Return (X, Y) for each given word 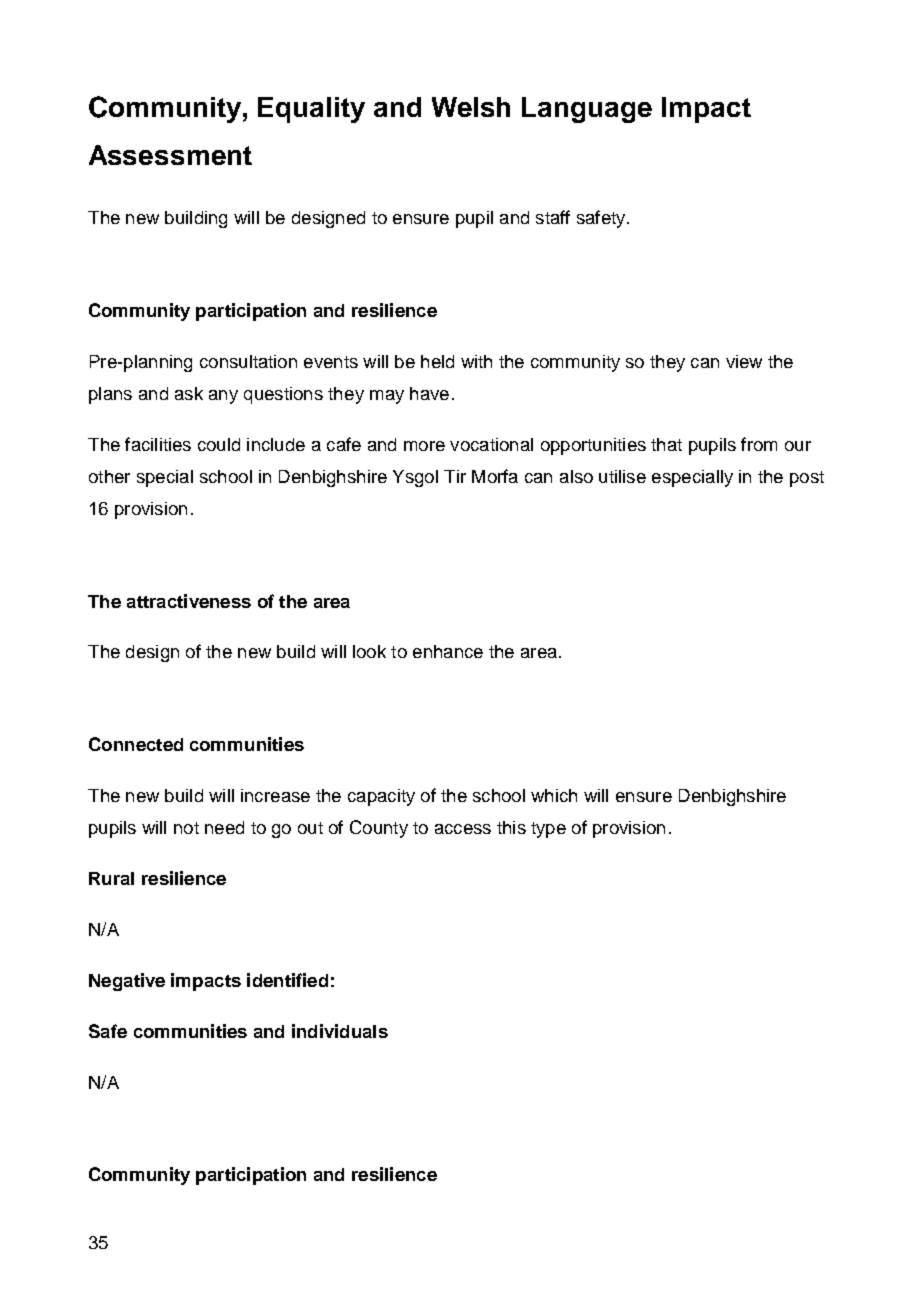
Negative (127, 982)
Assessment (170, 155)
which (554, 795)
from (759, 444)
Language (587, 110)
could (219, 444)
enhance (448, 651)
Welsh (471, 107)
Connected (136, 744)
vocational (491, 444)
